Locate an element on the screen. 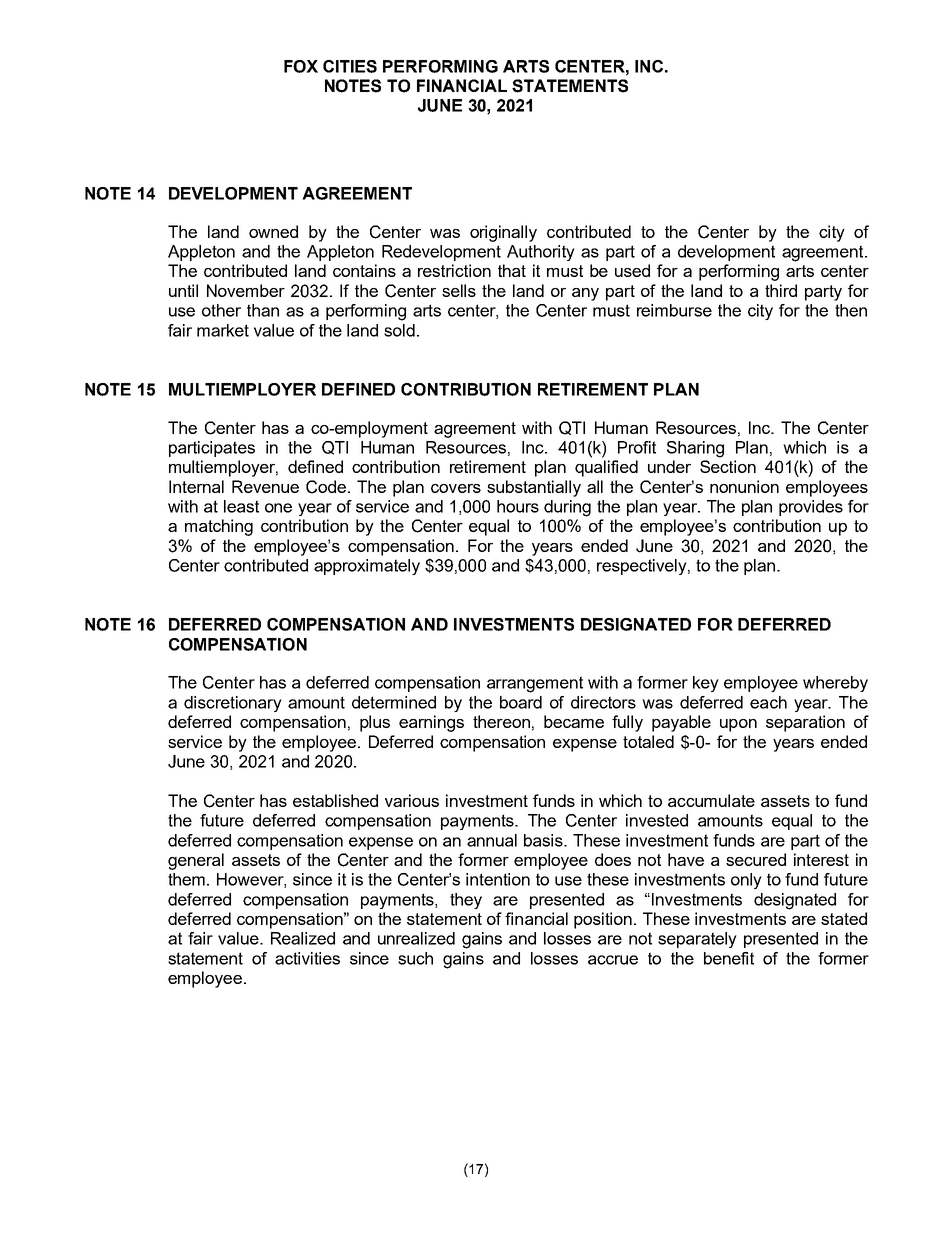 Image resolution: width=952 pixels, height=1233 pixels. third is located at coordinates (781, 290).
